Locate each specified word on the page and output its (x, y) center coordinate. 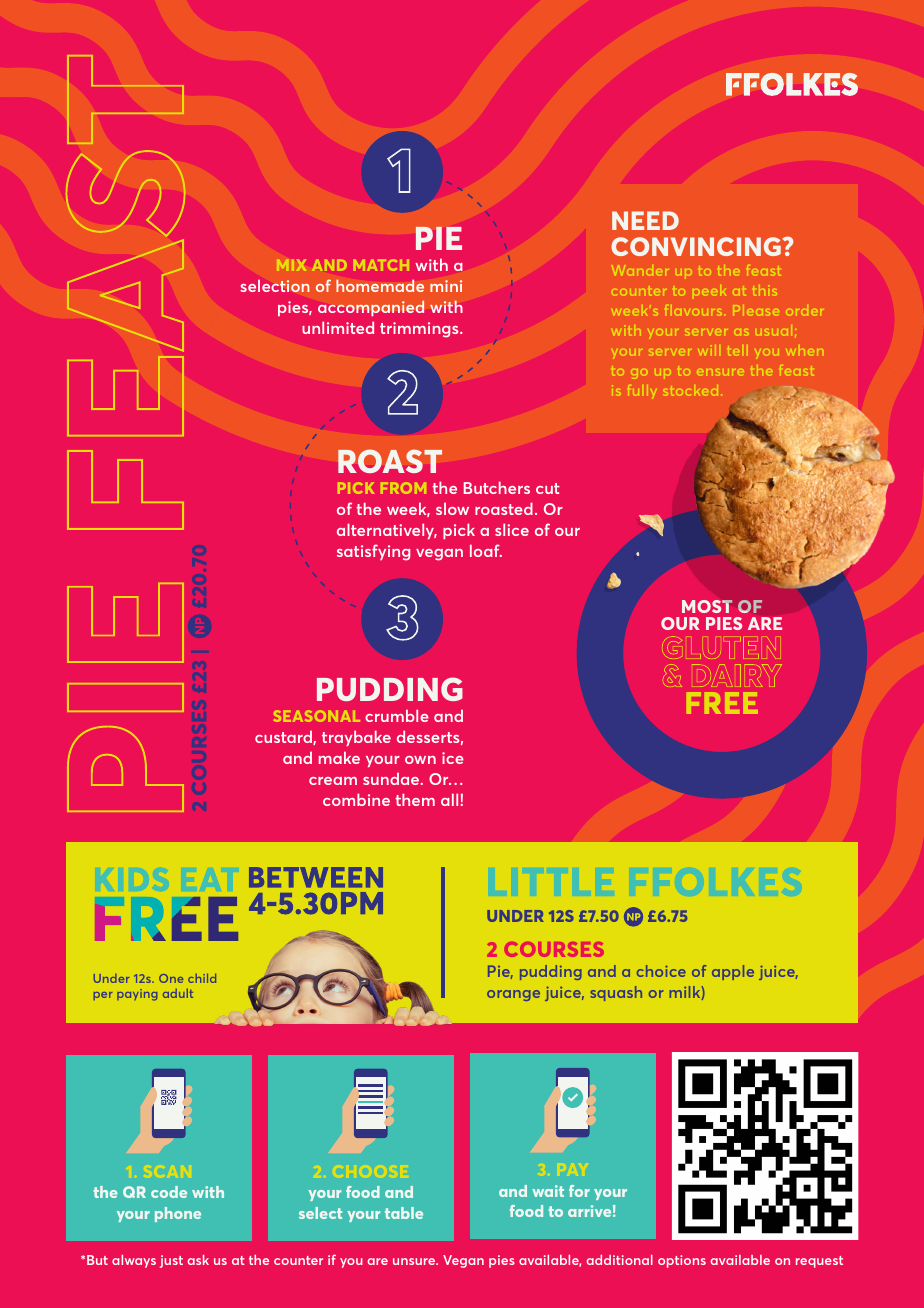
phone (178, 1214)
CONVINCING (697, 246)
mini (446, 286)
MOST (707, 606)
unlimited (338, 327)
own (420, 760)
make (339, 757)
